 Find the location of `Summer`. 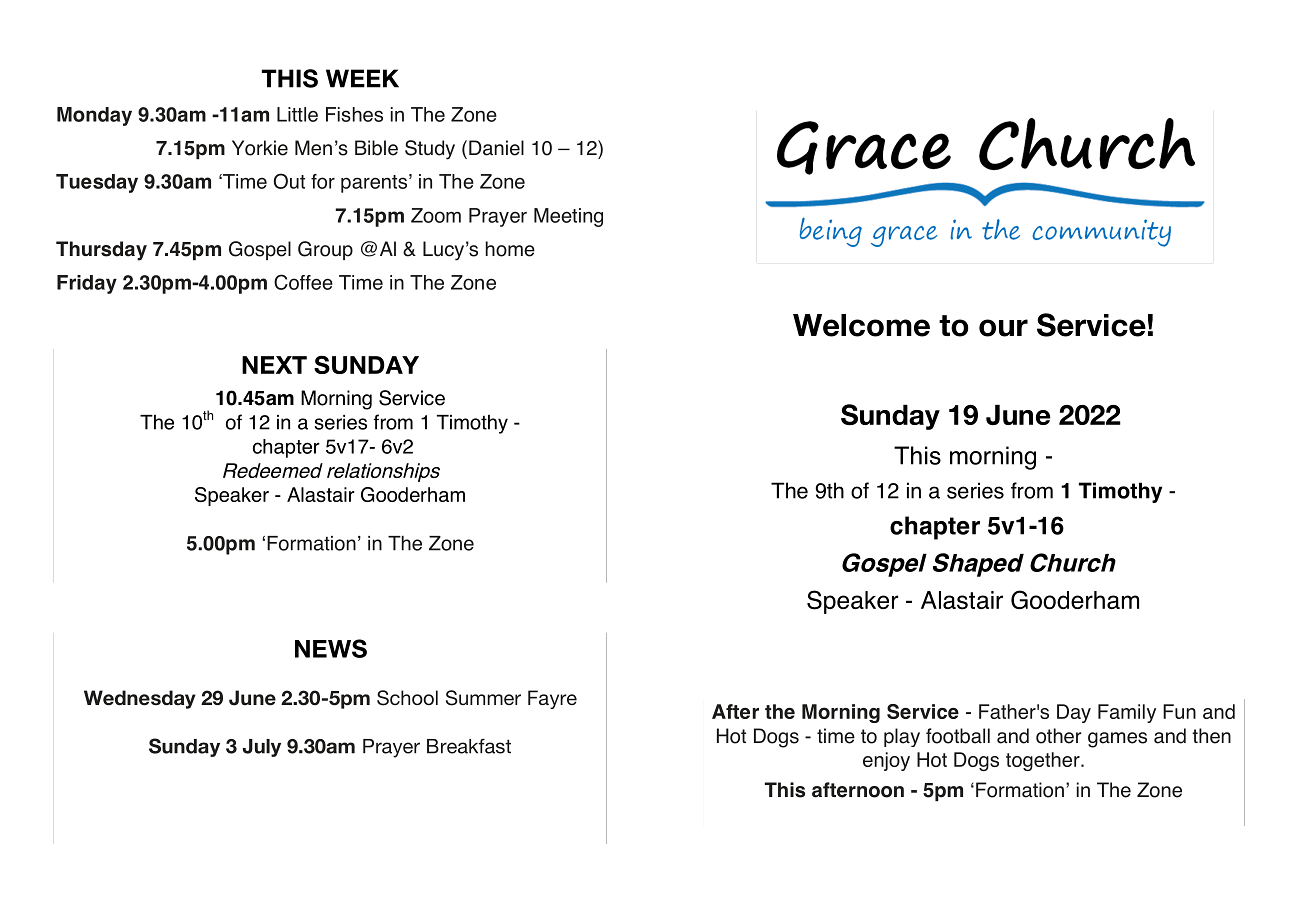

Summer is located at coordinates (483, 698).
